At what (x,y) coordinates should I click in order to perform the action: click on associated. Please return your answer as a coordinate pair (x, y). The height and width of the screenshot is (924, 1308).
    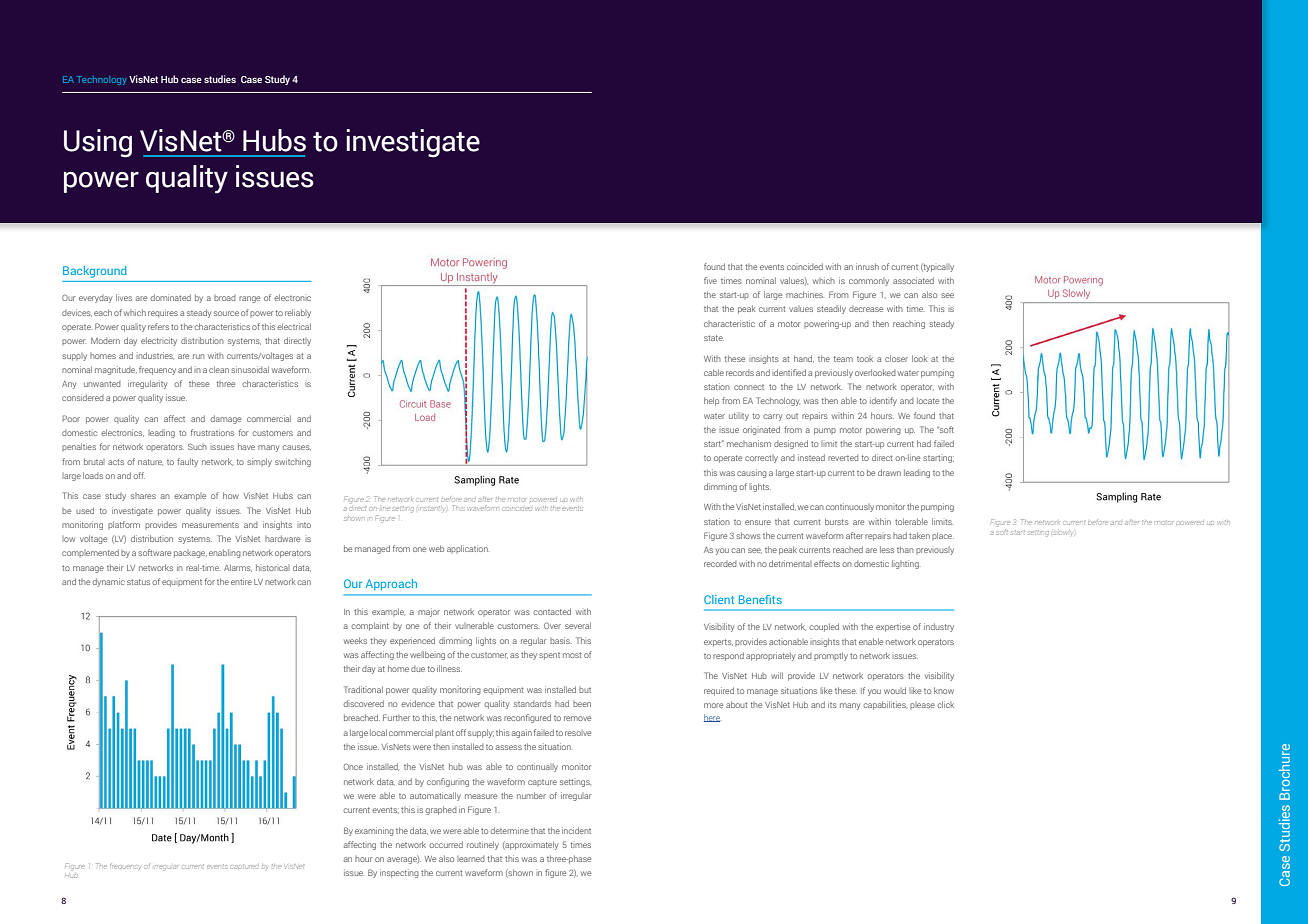
    Looking at the image, I should click on (913, 280).
